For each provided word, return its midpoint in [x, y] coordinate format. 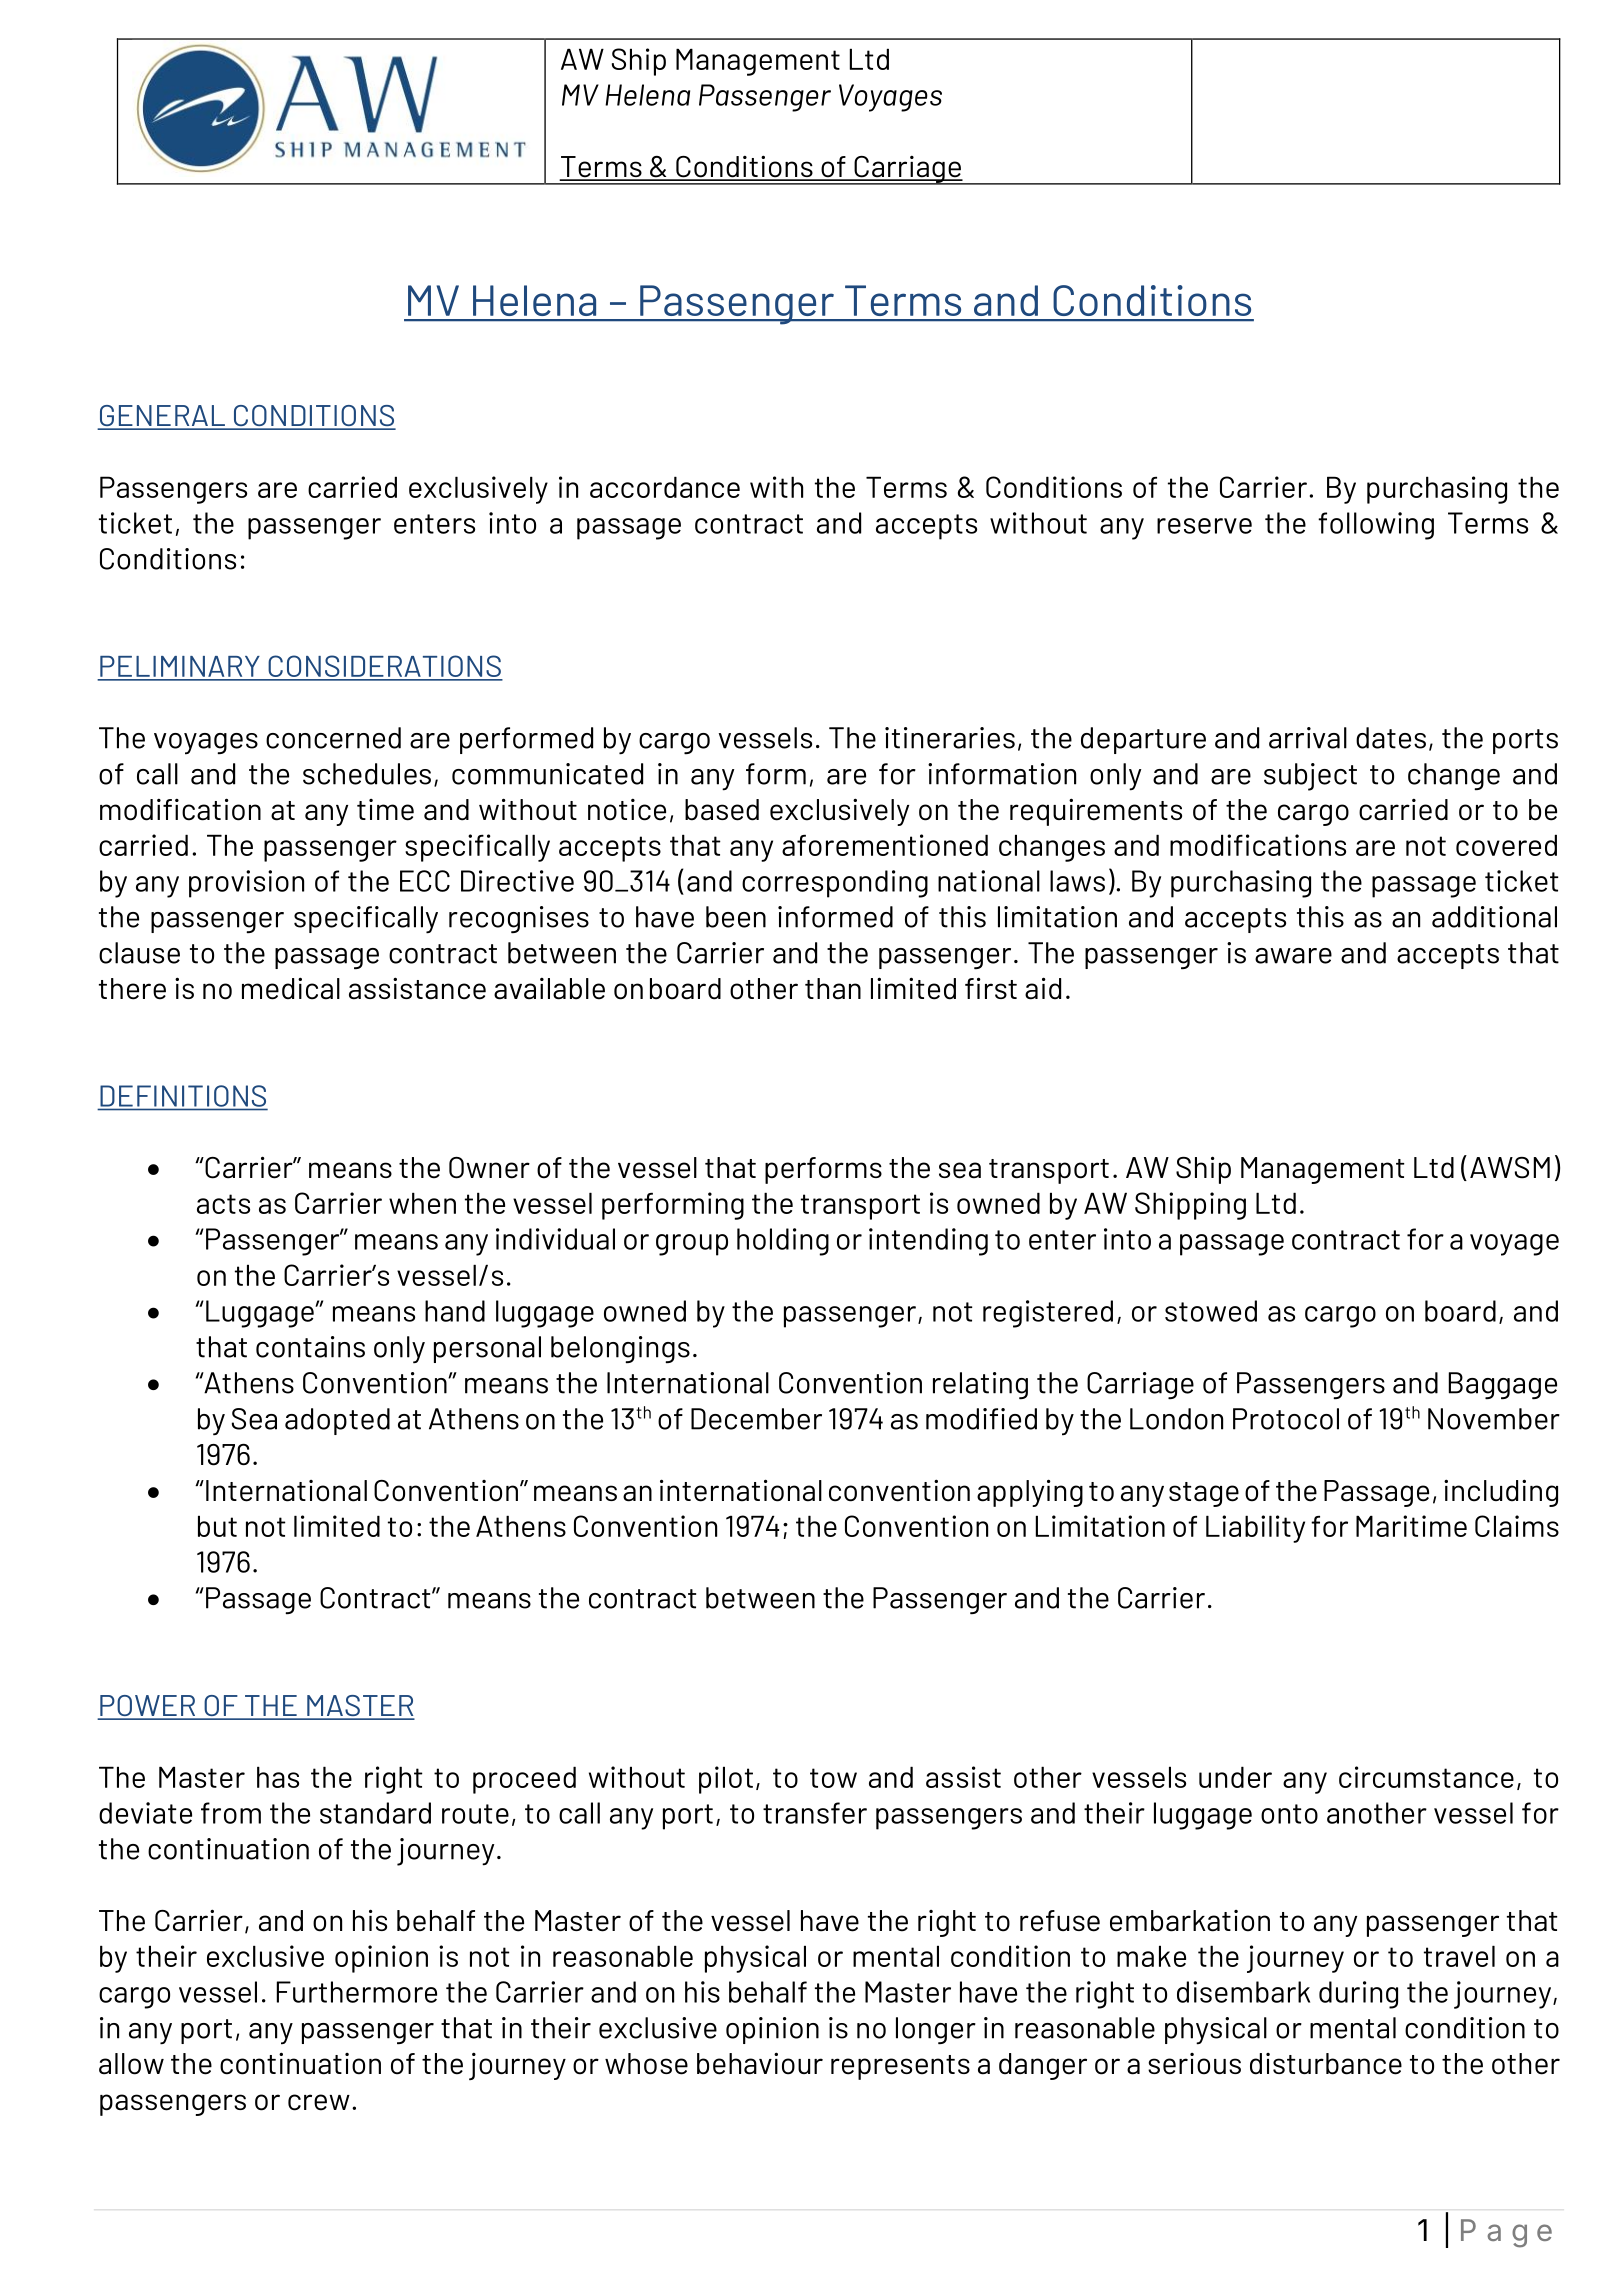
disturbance [1326, 2064]
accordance [665, 487]
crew [319, 2102]
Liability [1255, 1529]
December [756, 1419]
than [833, 989]
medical [291, 988]
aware [1293, 956]
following [1376, 526]
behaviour [760, 2063]
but [217, 1526]
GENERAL [162, 417]
